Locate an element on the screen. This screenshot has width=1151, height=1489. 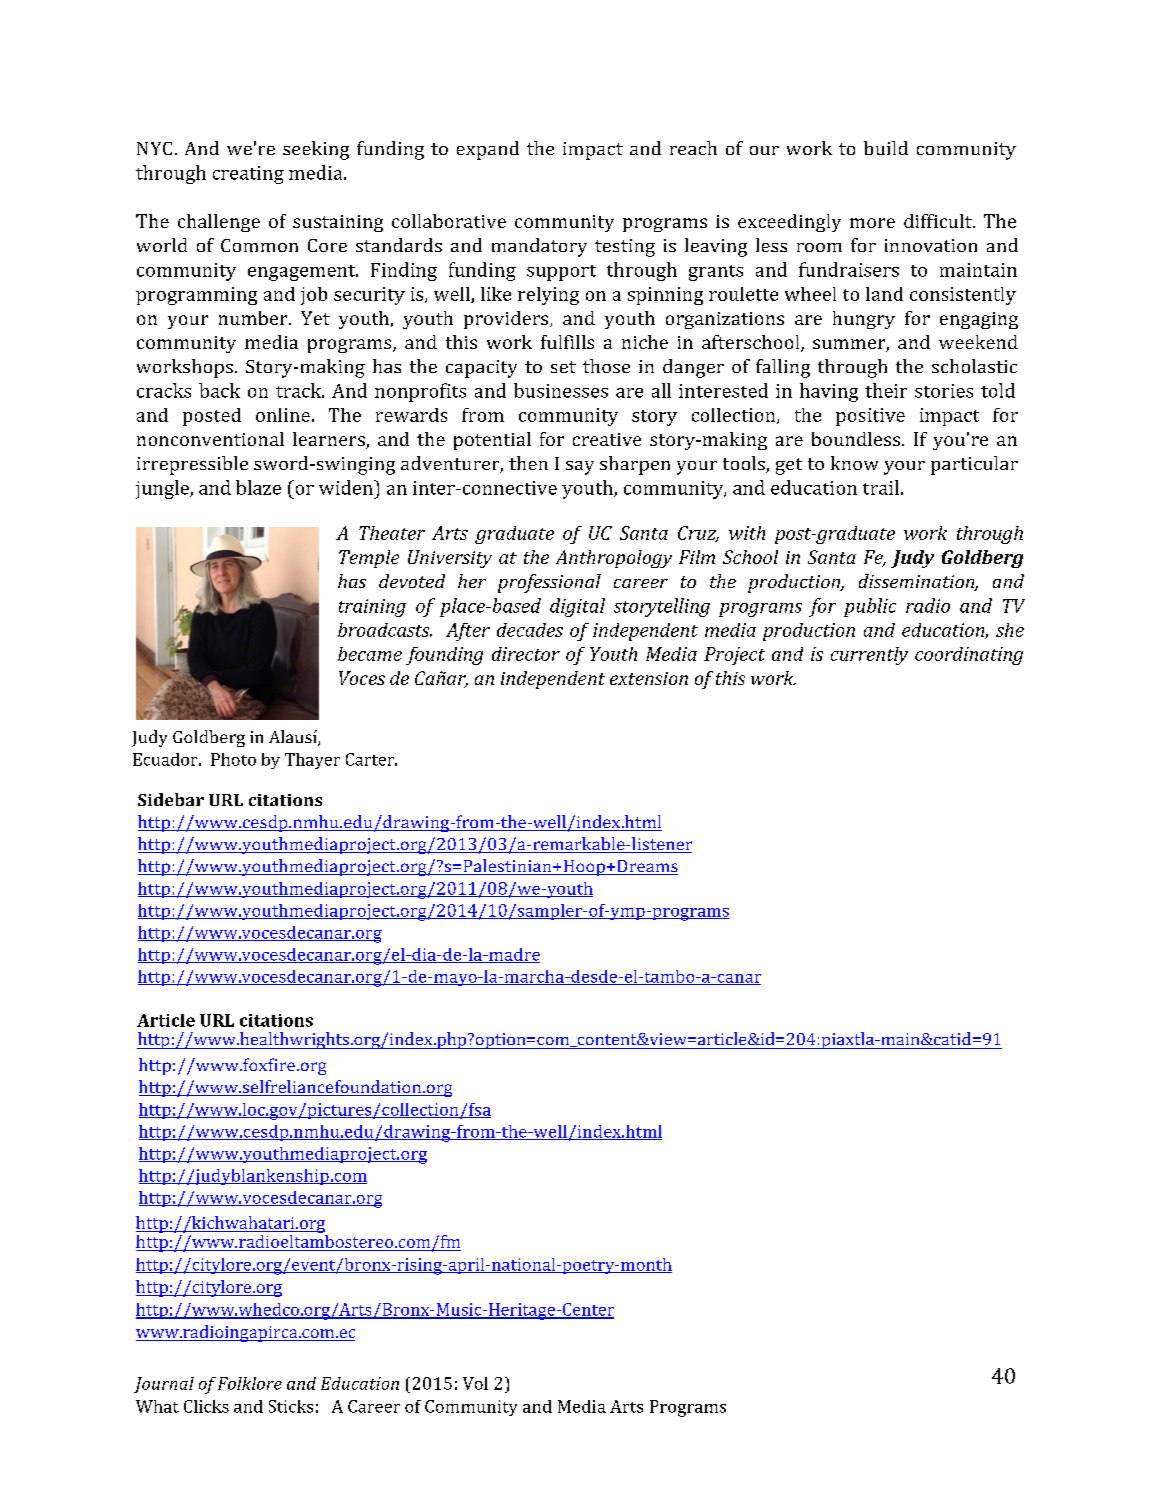
public is located at coordinates (870, 607).
